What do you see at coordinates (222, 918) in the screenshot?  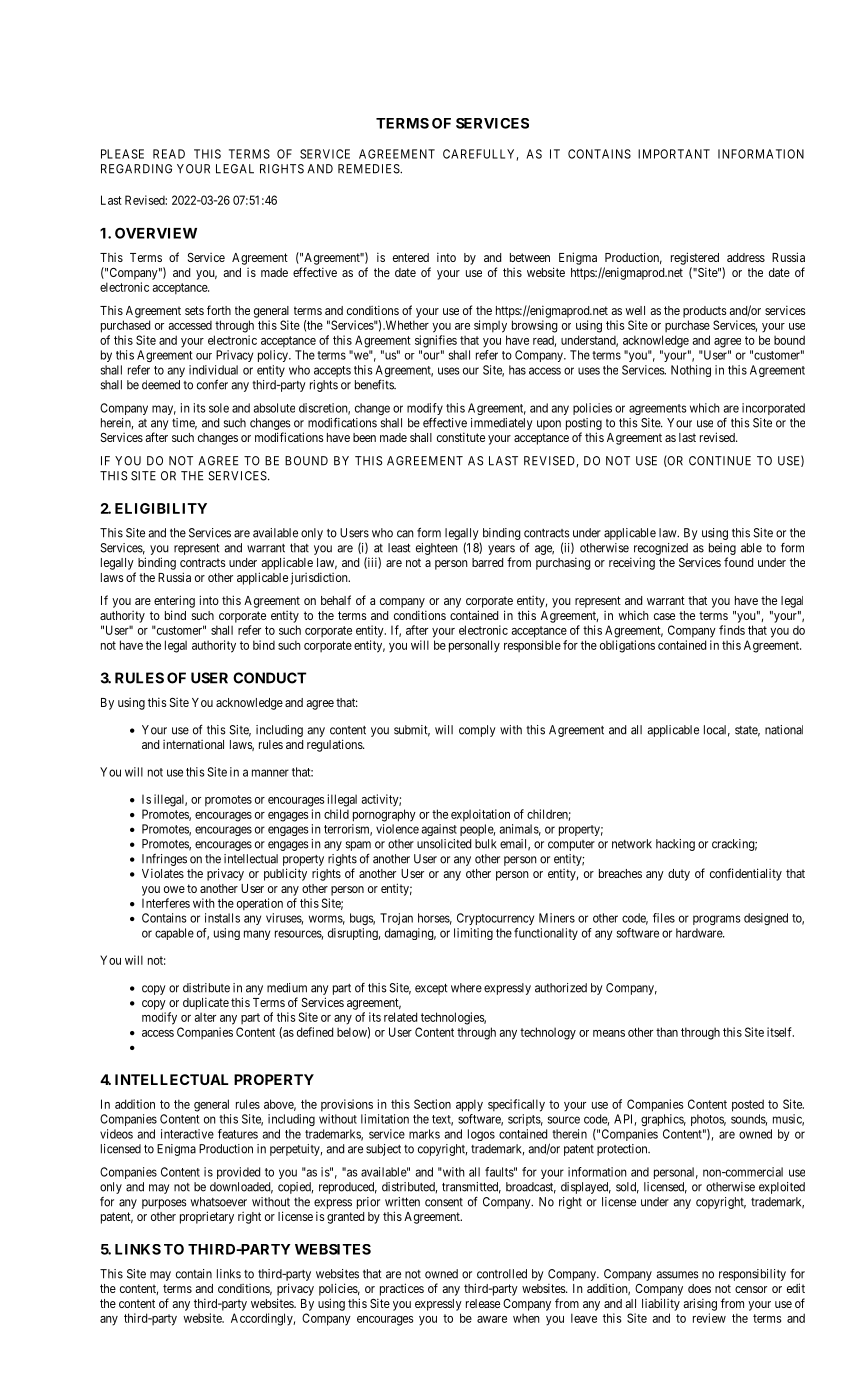 I see `installs` at bounding box center [222, 918].
